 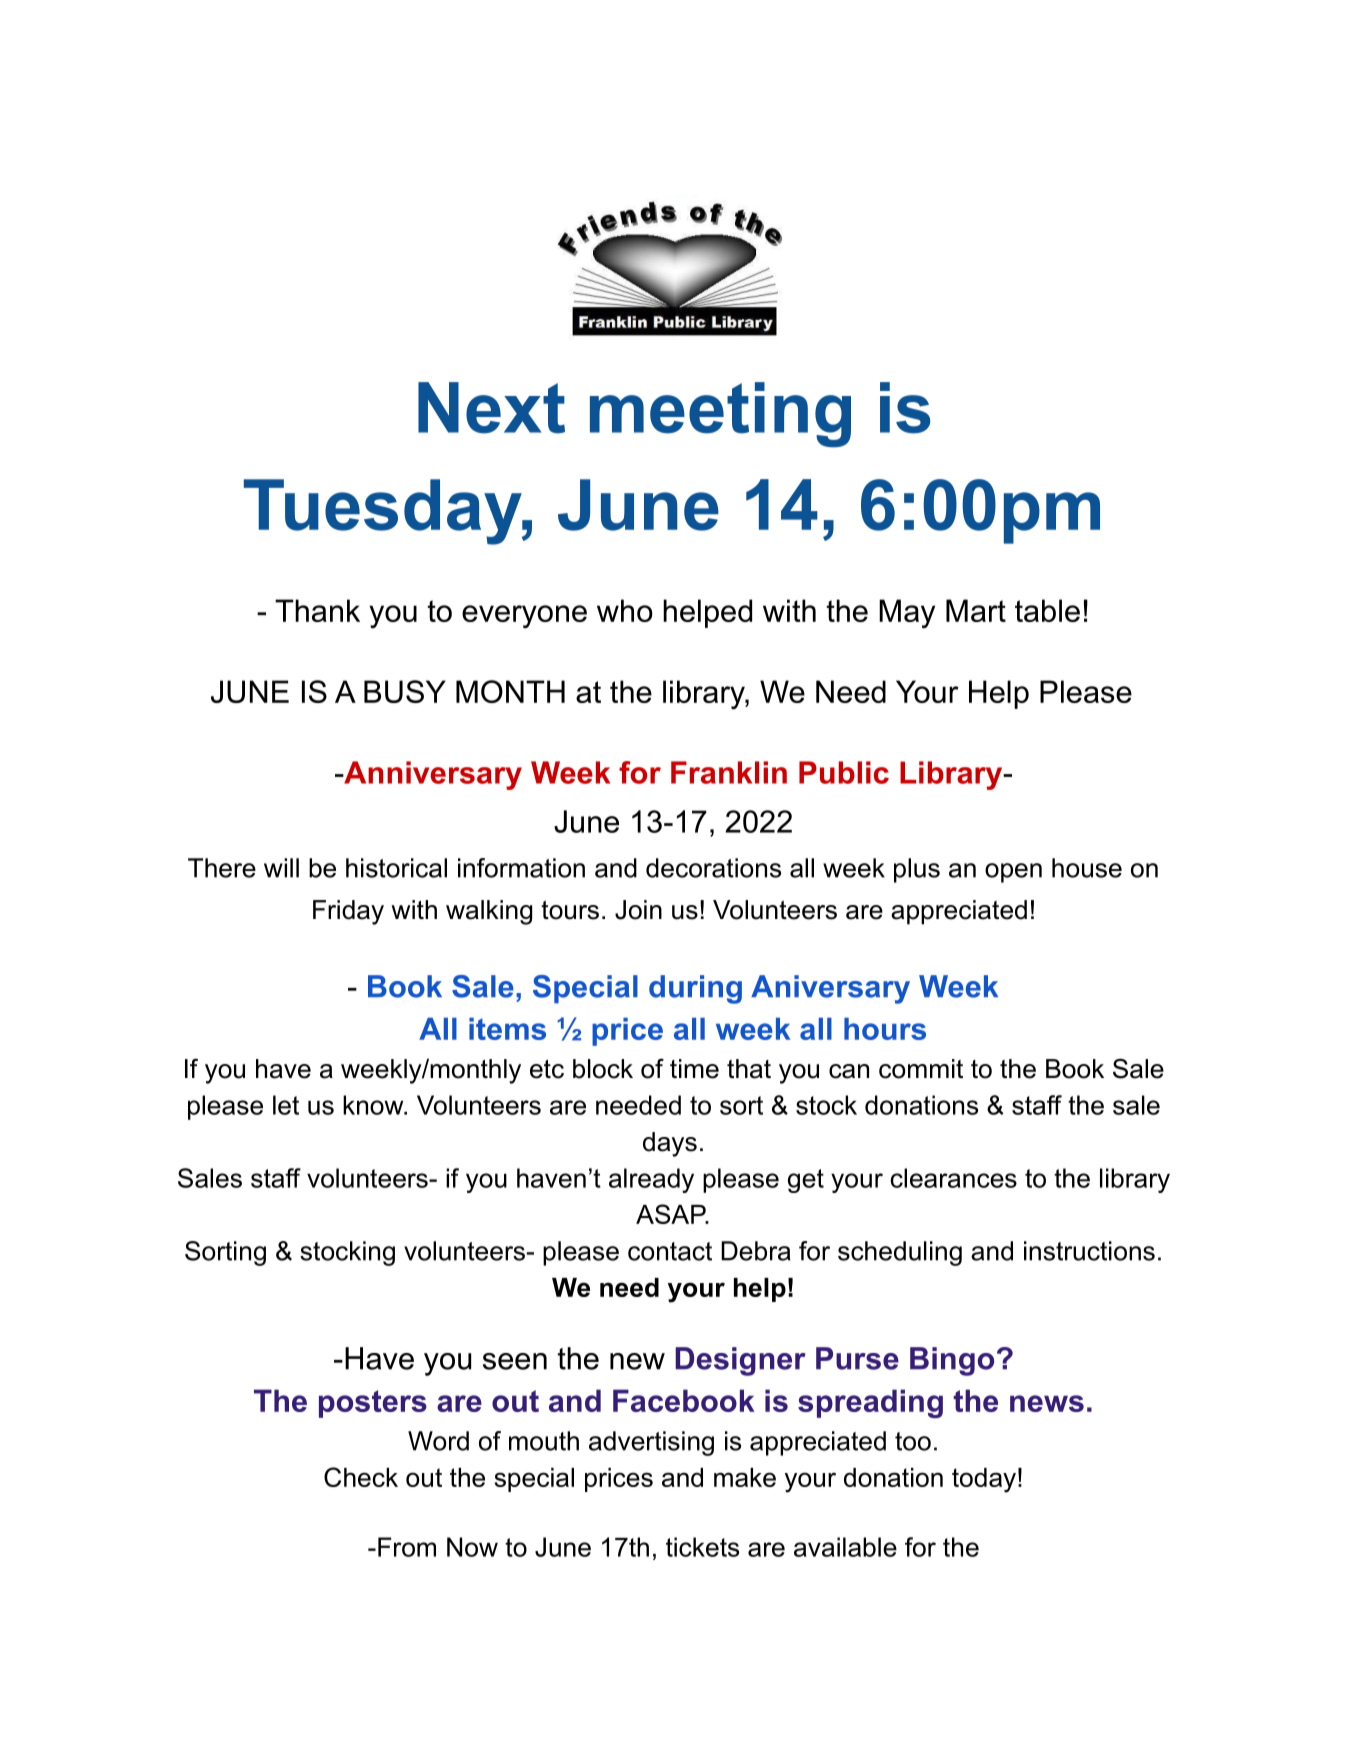 What do you see at coordinates (720, 415) in the screenshot?
I see `meeting` at bounding box center [720, 415].
